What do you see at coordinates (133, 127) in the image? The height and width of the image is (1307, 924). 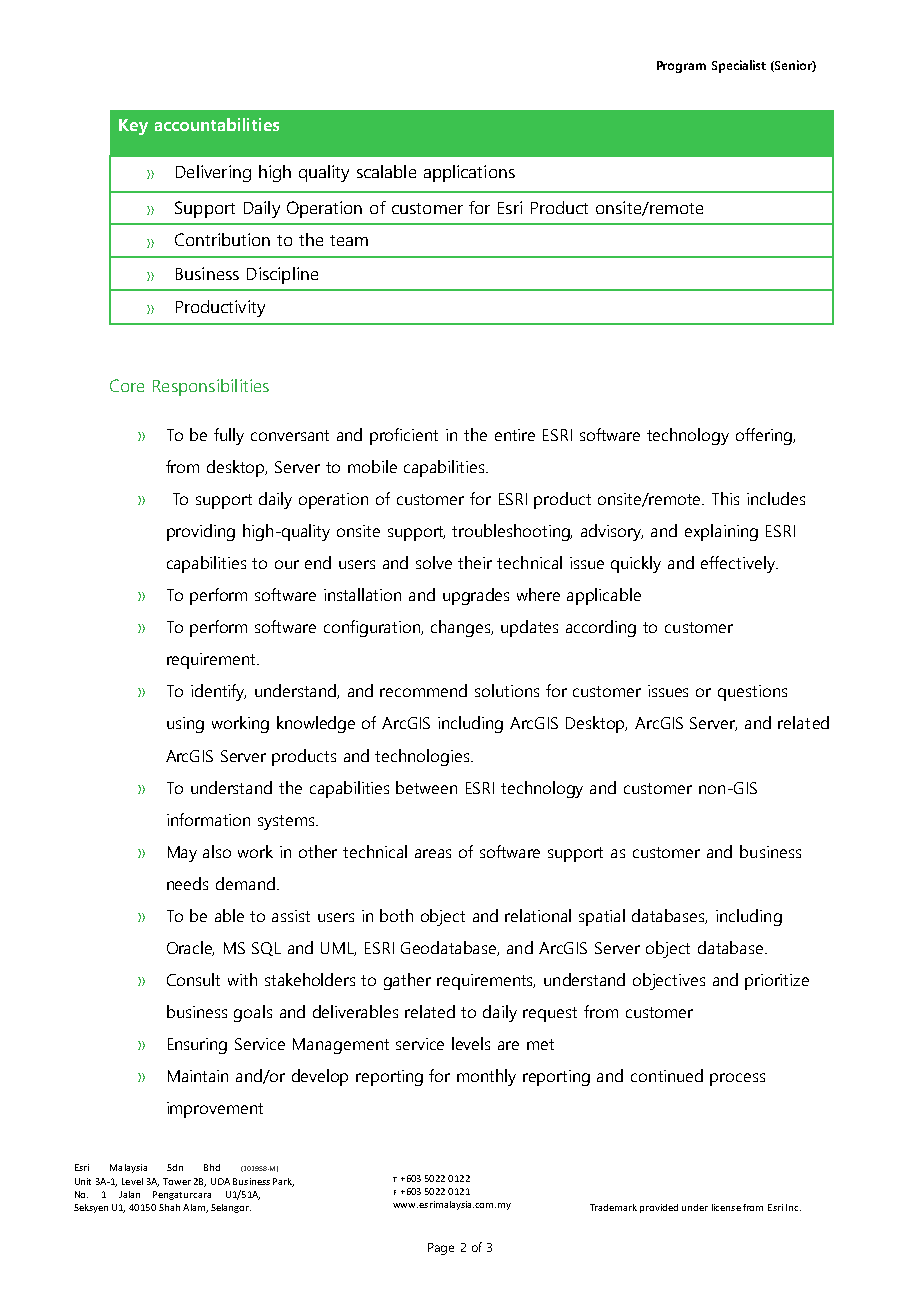 I see `Key` at bounding box center [133, 127].
